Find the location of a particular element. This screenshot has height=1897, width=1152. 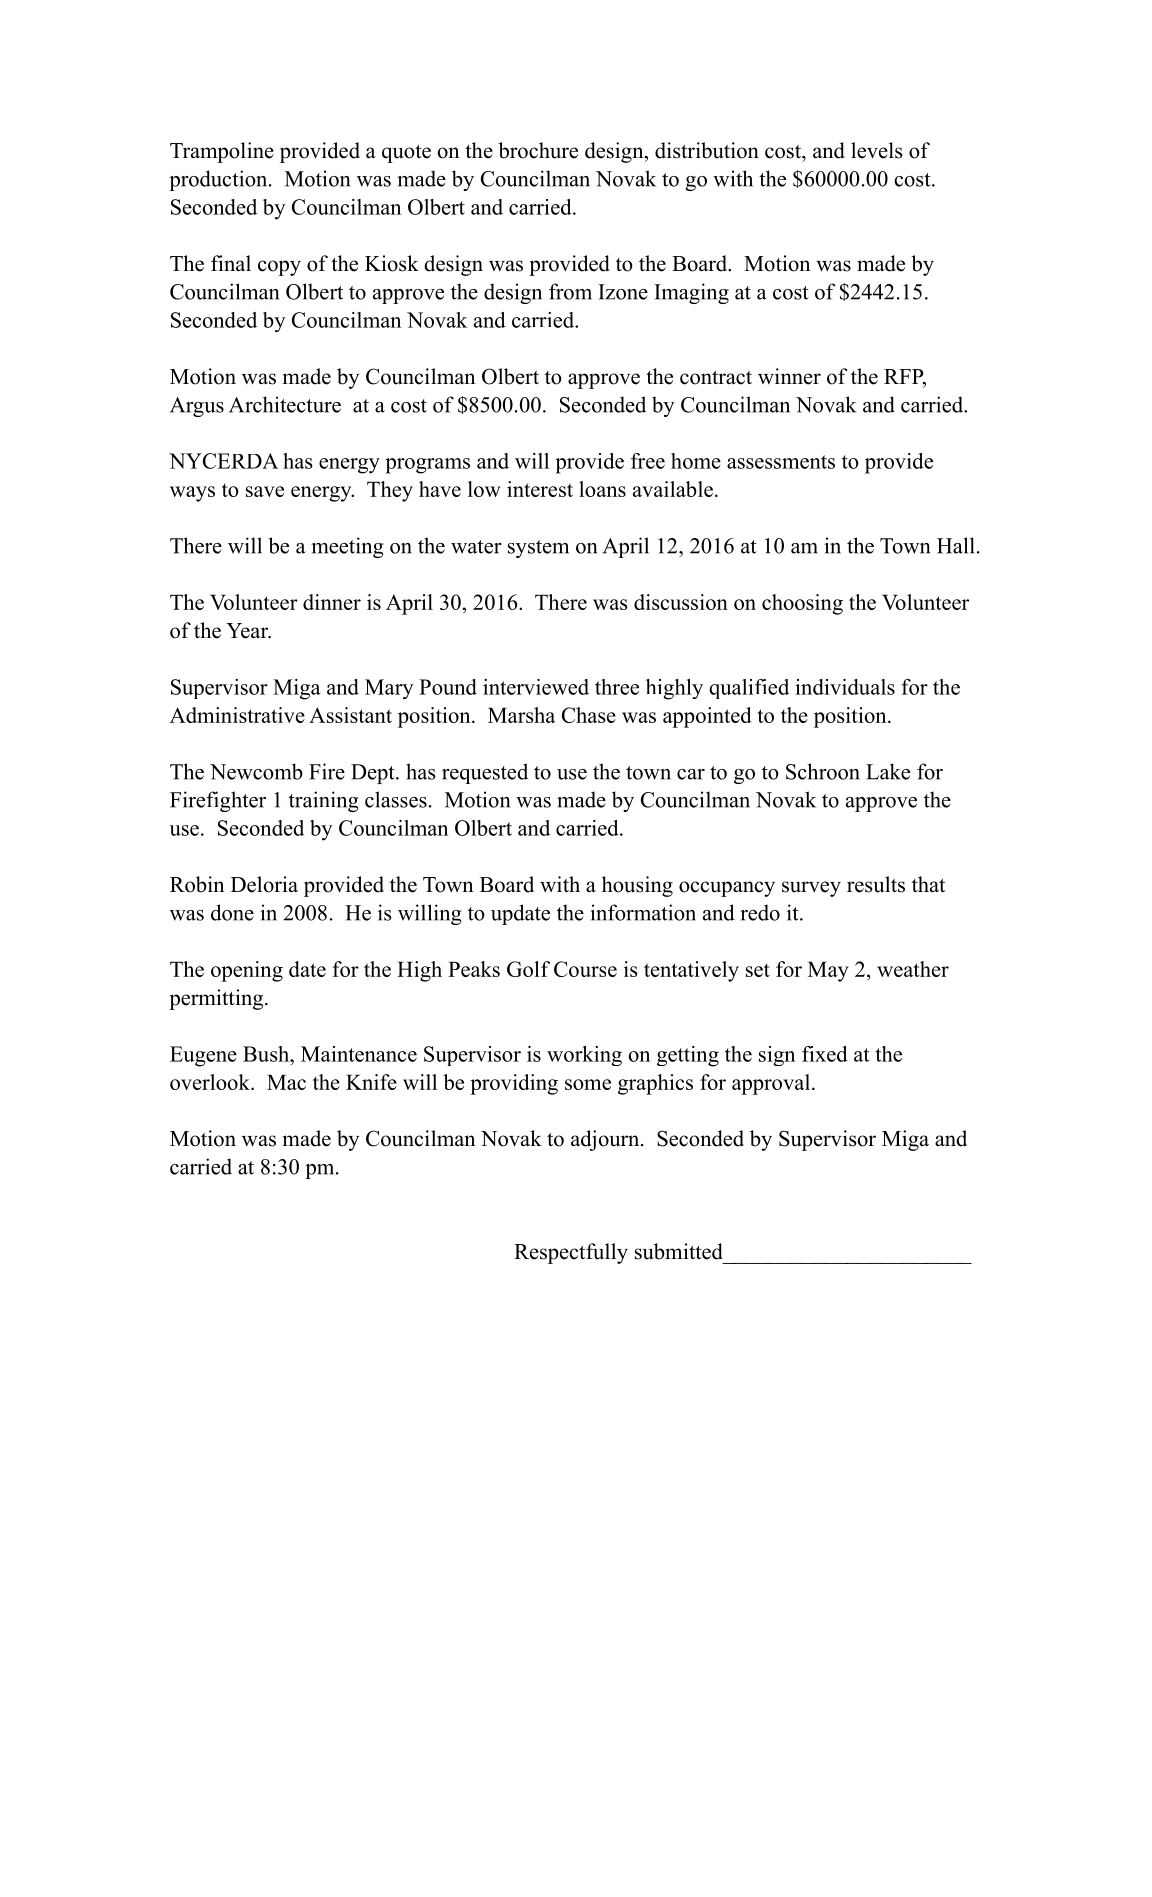

individuals is located at coordinates (845, 687).
